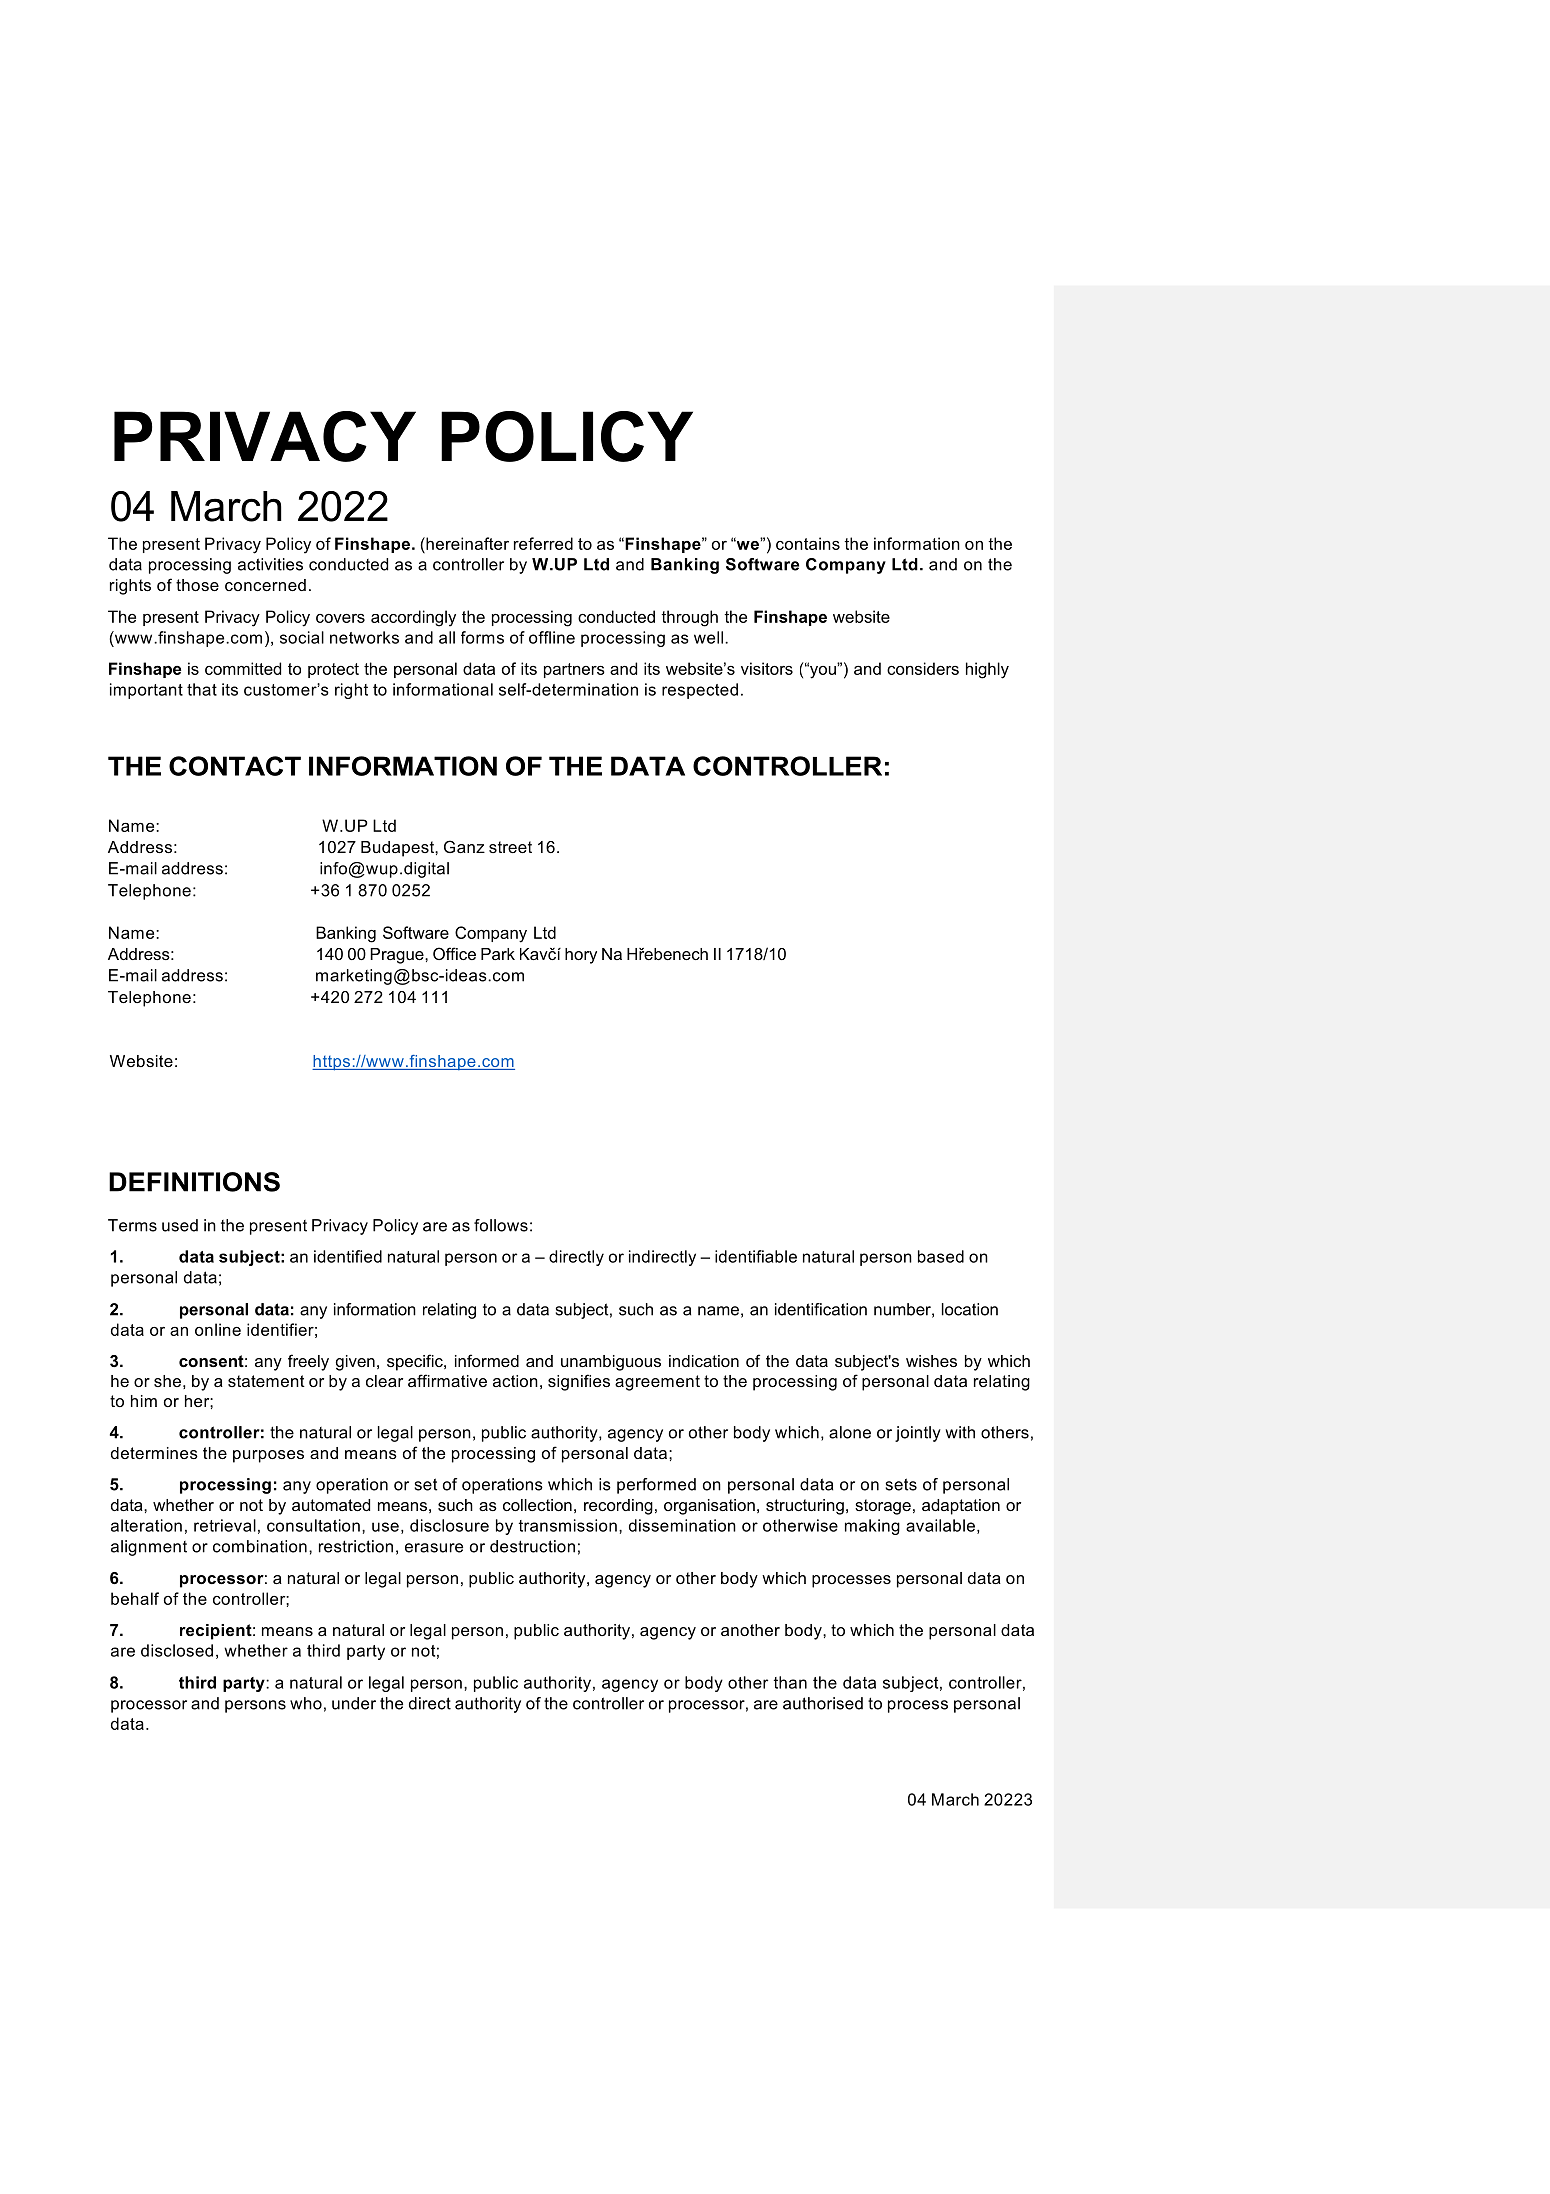 Image resolution: width=1550 pixels, height=2194 pixels. Describe the element at coordinates (194, 1182) in the screenshot. I see `DEFINITIONS` at that location.
